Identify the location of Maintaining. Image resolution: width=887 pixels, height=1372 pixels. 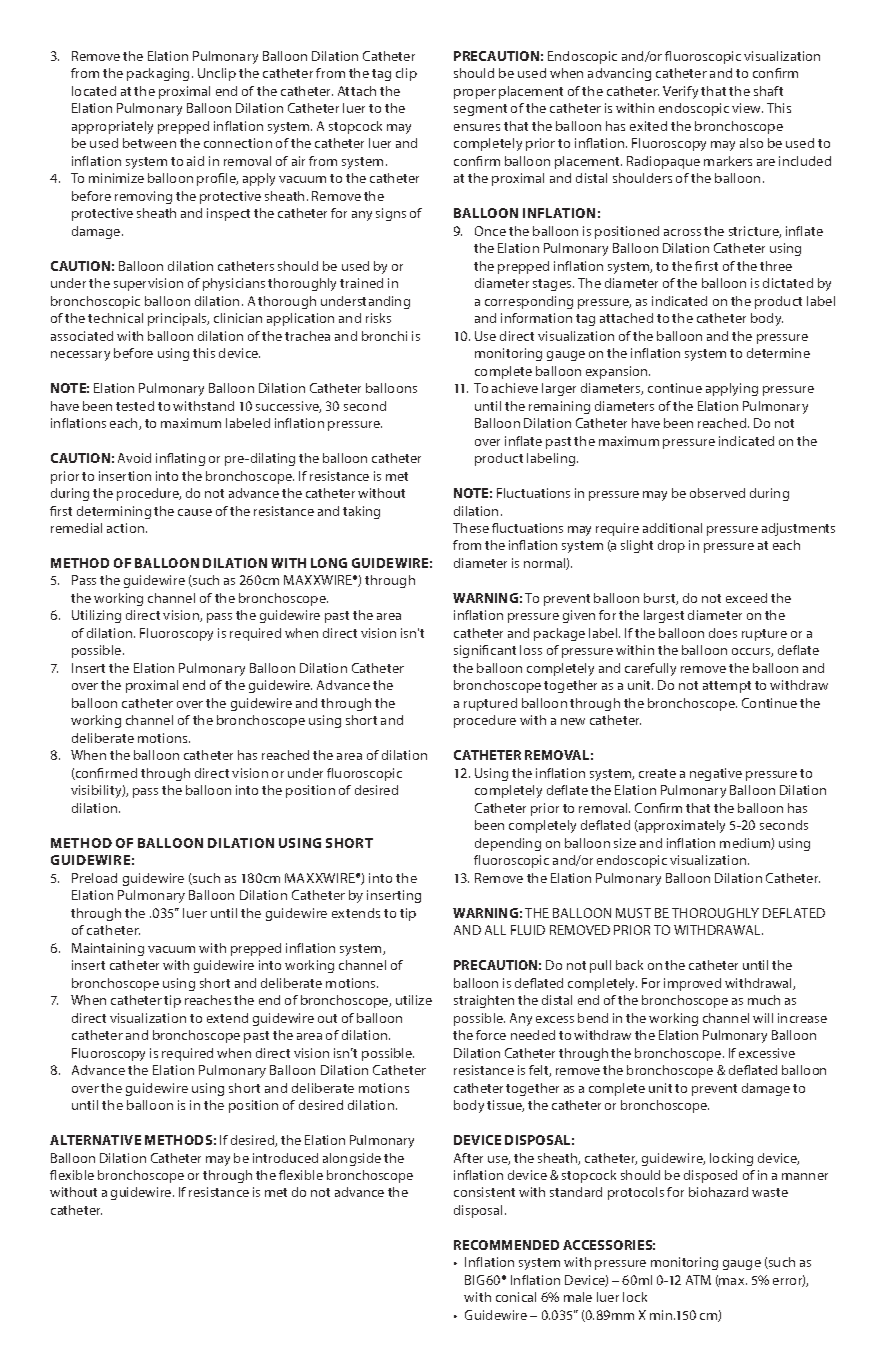
(108, 949).
